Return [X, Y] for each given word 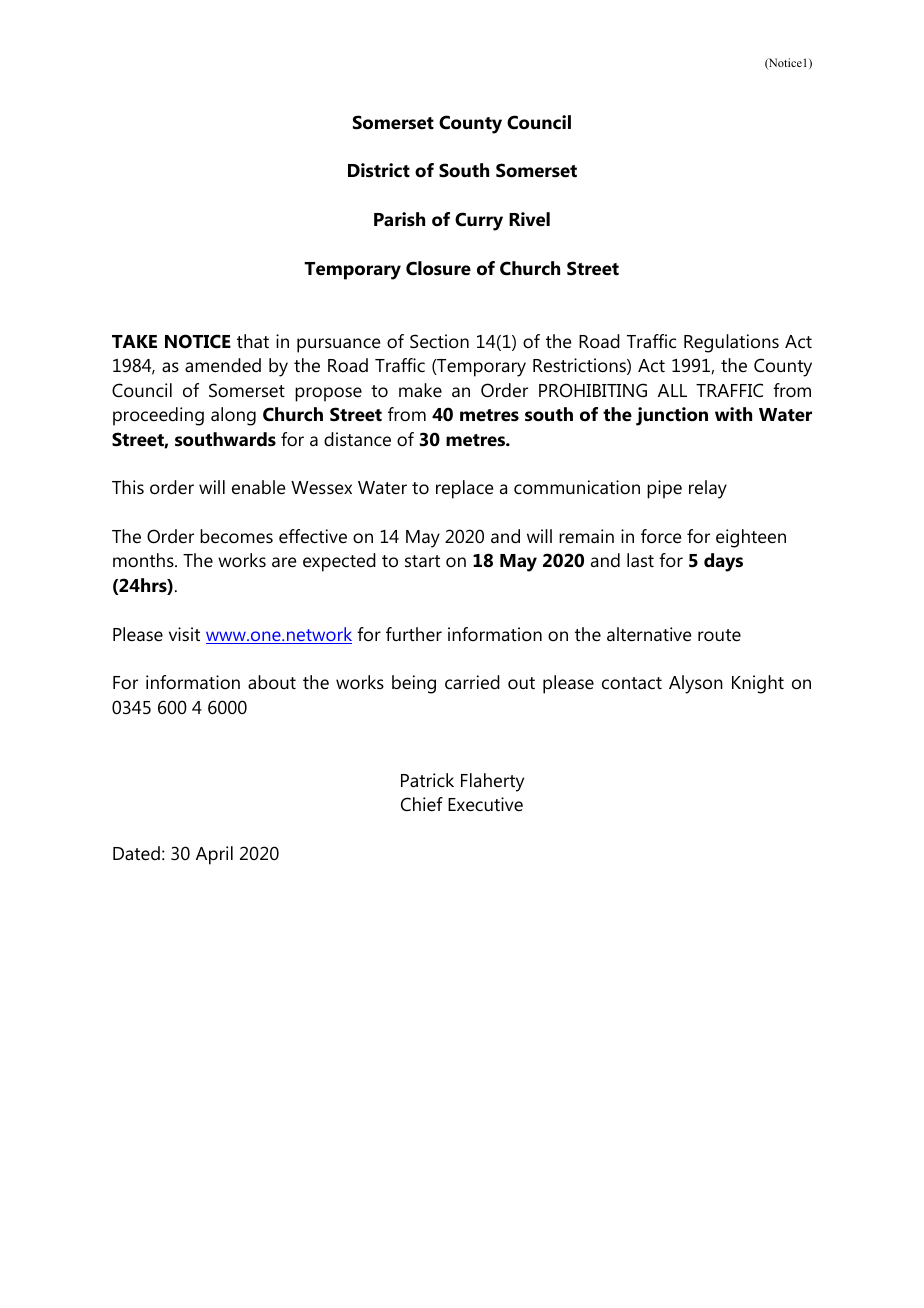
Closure [438, 268]
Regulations [731, 343]
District [379, 170]
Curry [479, 221]
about [272, 682]
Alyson [696, 684]
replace [464, 489]
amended [223, 365]
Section [439, 341]
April [214, 855]
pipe [664, 489]
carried [472, 682]
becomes [236, 536]
